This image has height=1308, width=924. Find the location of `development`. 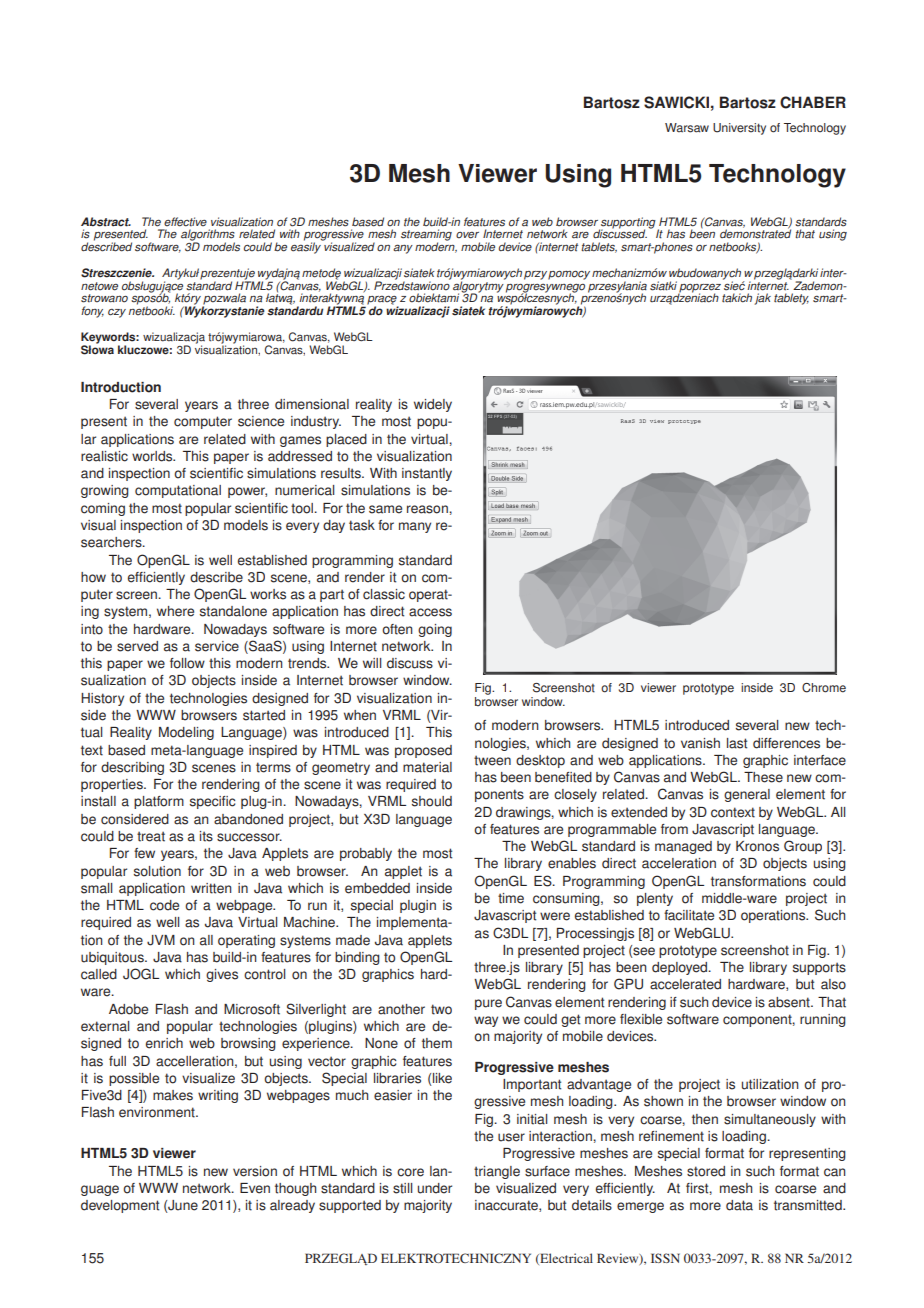

development is located at coordinates (120, 1206).
